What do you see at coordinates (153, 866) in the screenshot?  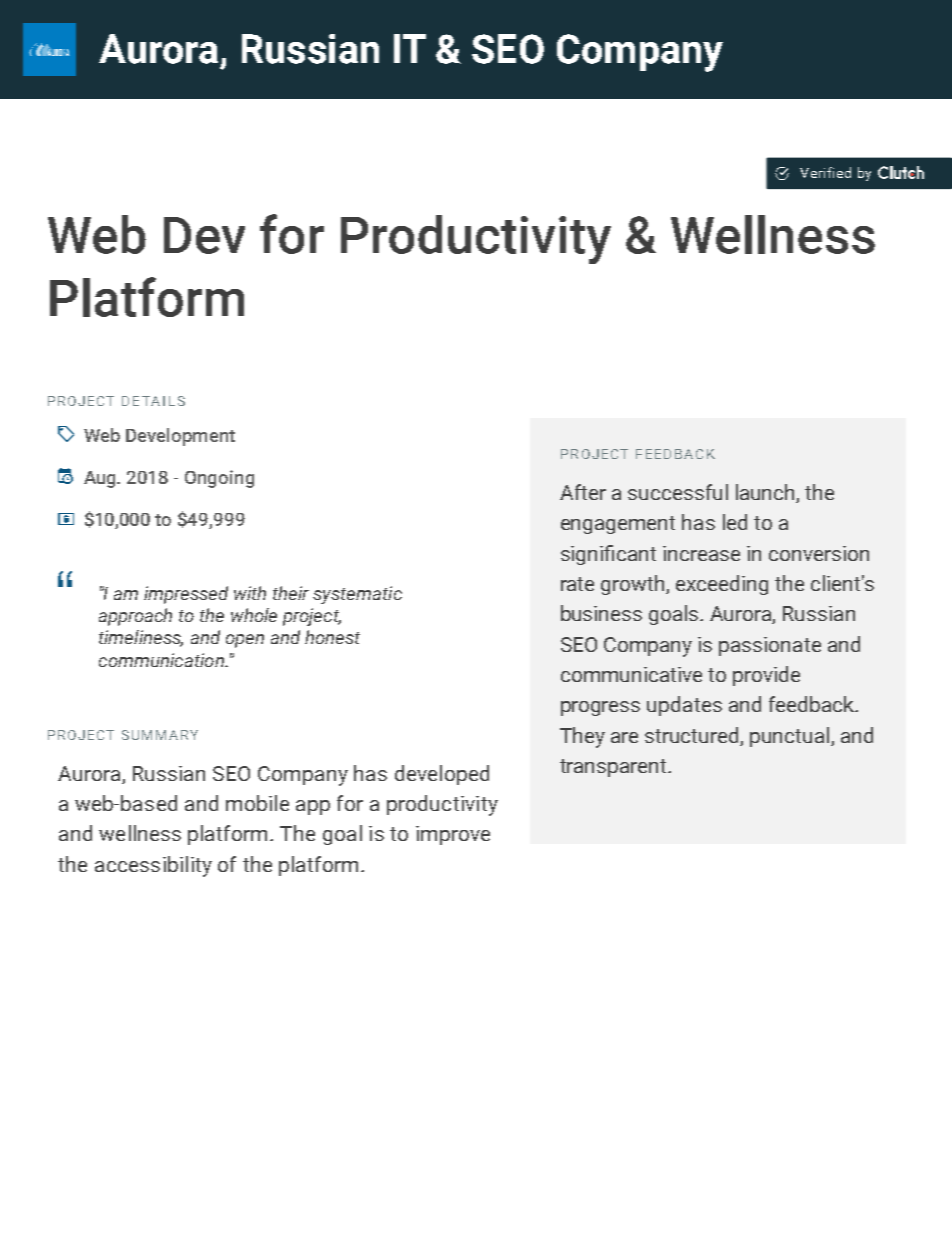 I see `accessibility` at bounding box center [153, 866].
